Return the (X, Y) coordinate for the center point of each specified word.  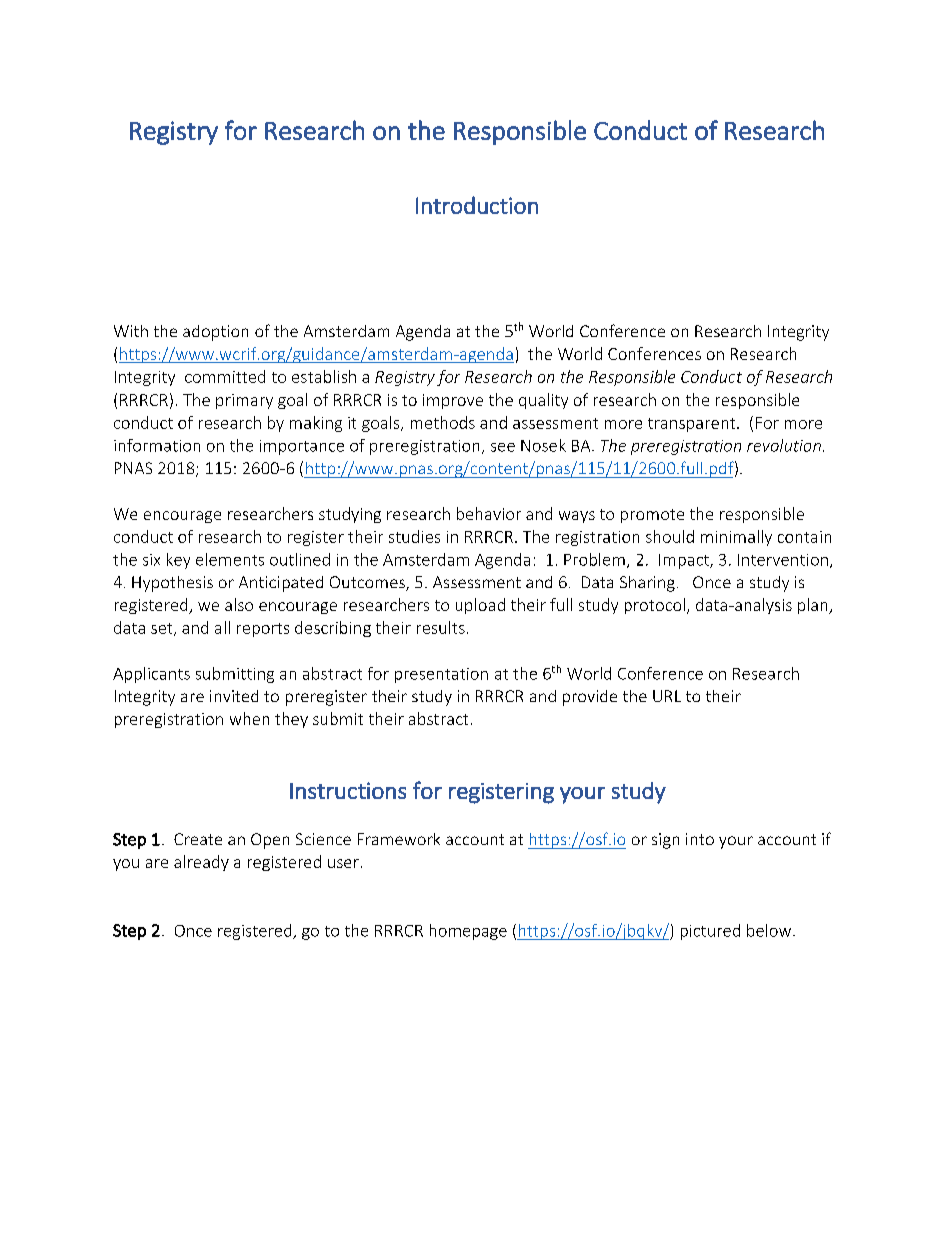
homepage (468, 932)
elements (230, 559)
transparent (693, 425)
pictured (710, 932)
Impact (685, 561)
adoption (215, 333)
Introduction (477, 205)
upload (480, 606)
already (201, 863)
